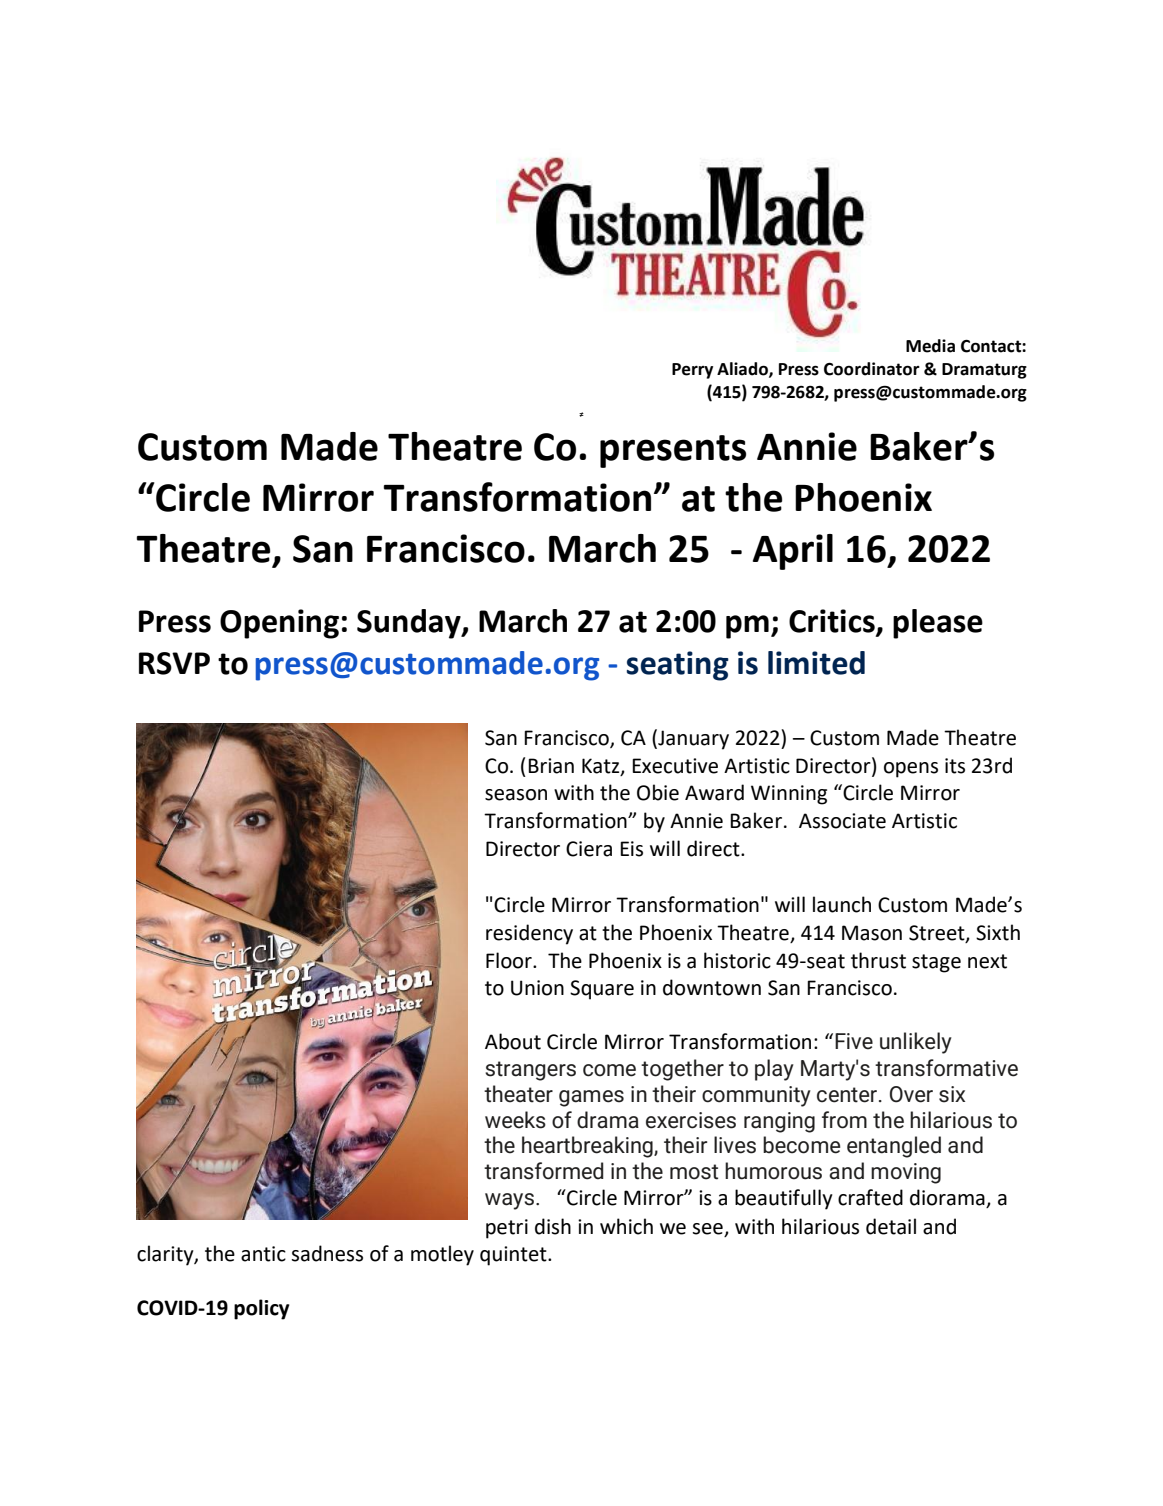  I want to click on detail, so click(891, 1226).
